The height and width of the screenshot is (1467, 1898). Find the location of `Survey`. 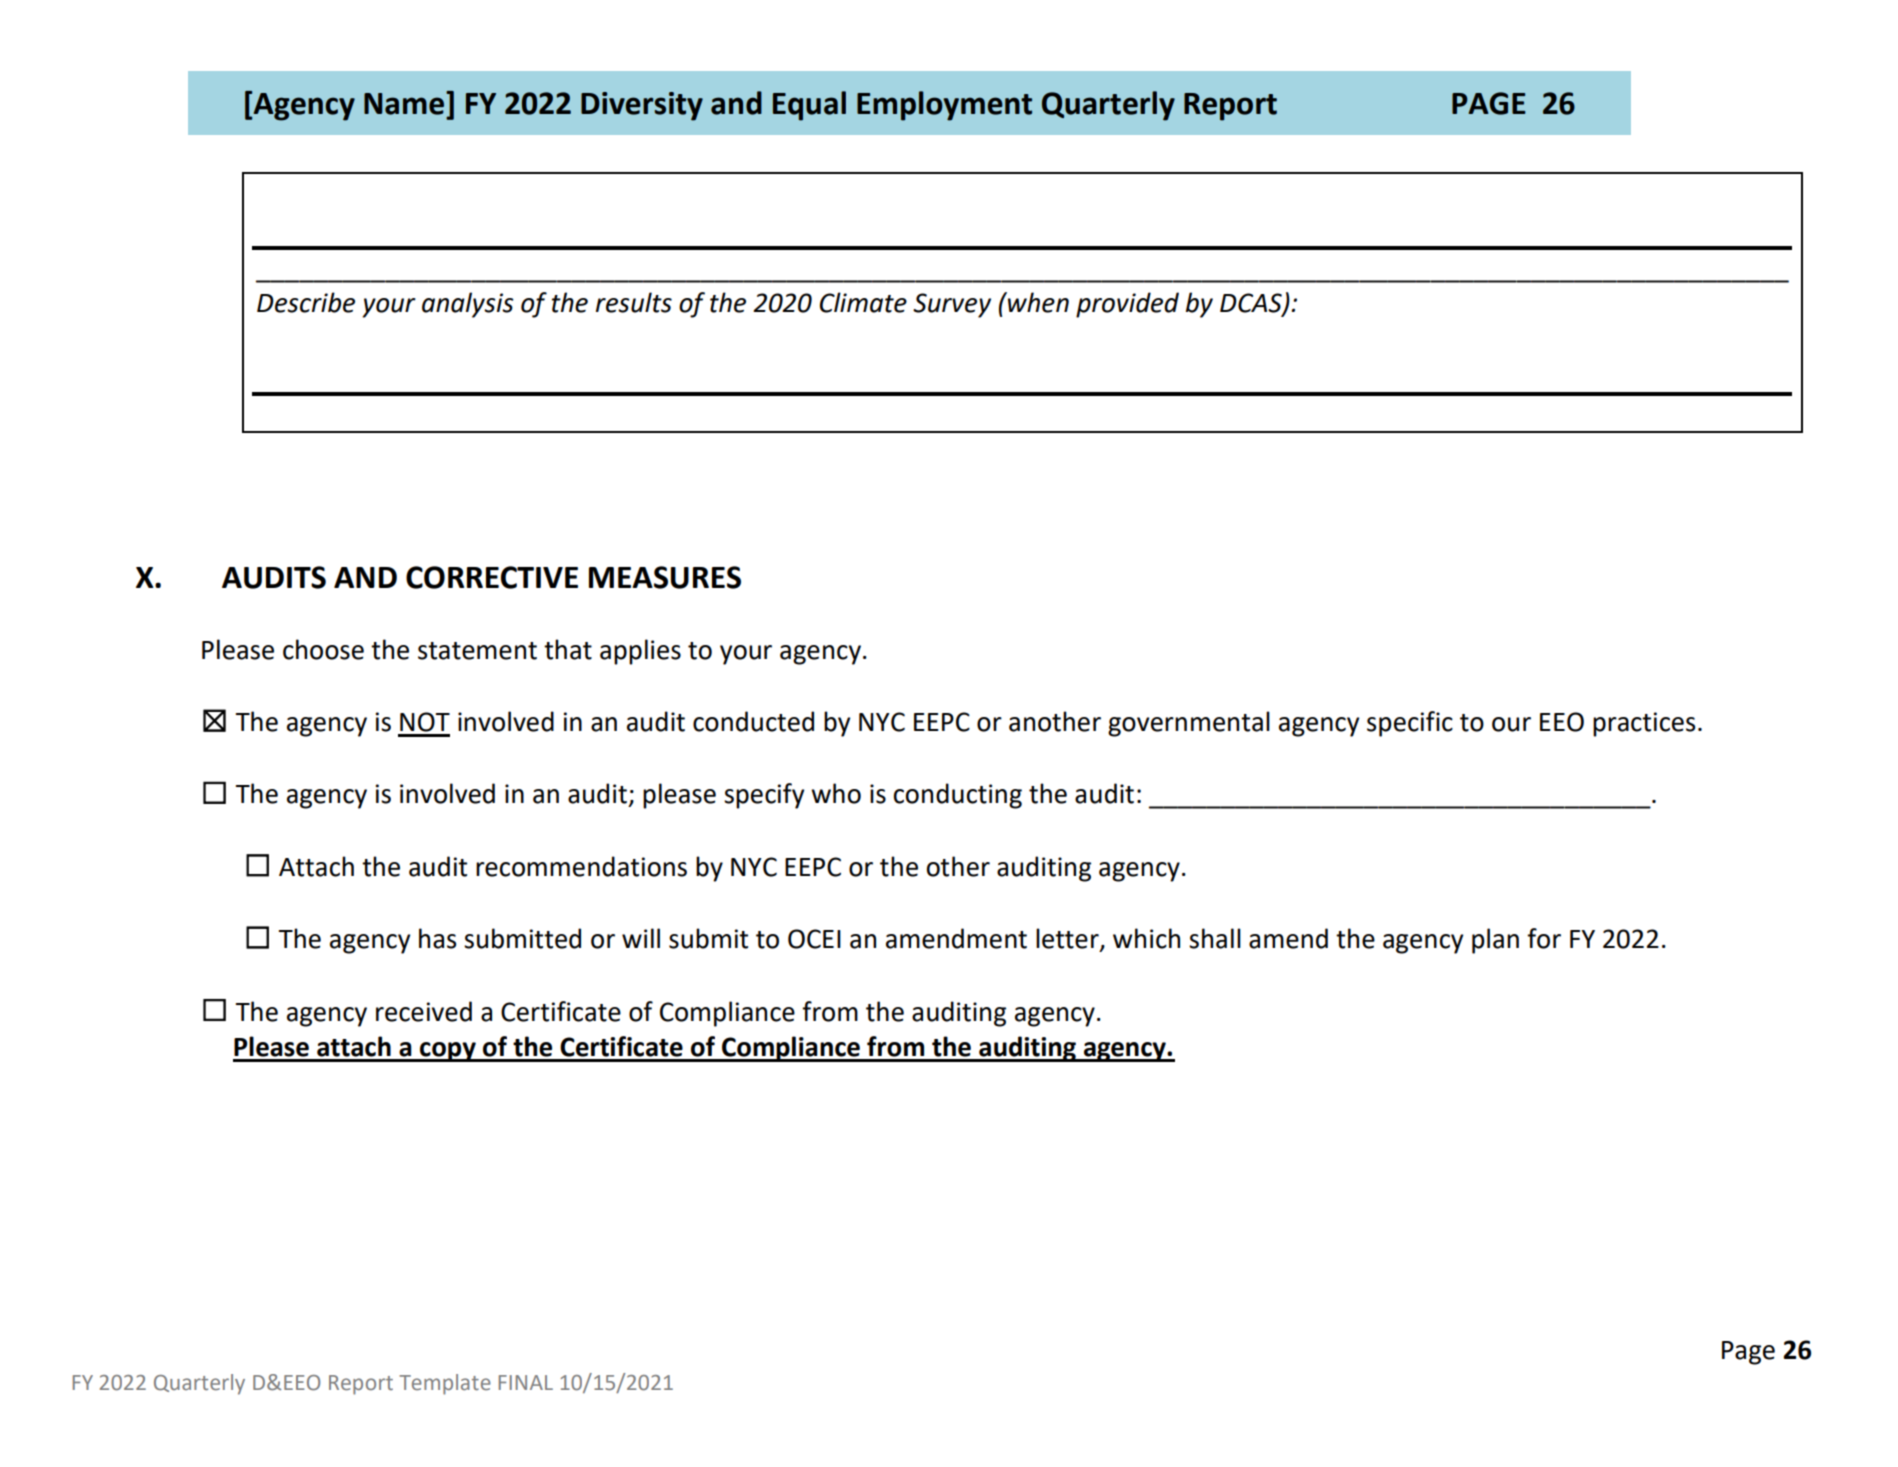

Survey is located at coordinates (952, 305).
